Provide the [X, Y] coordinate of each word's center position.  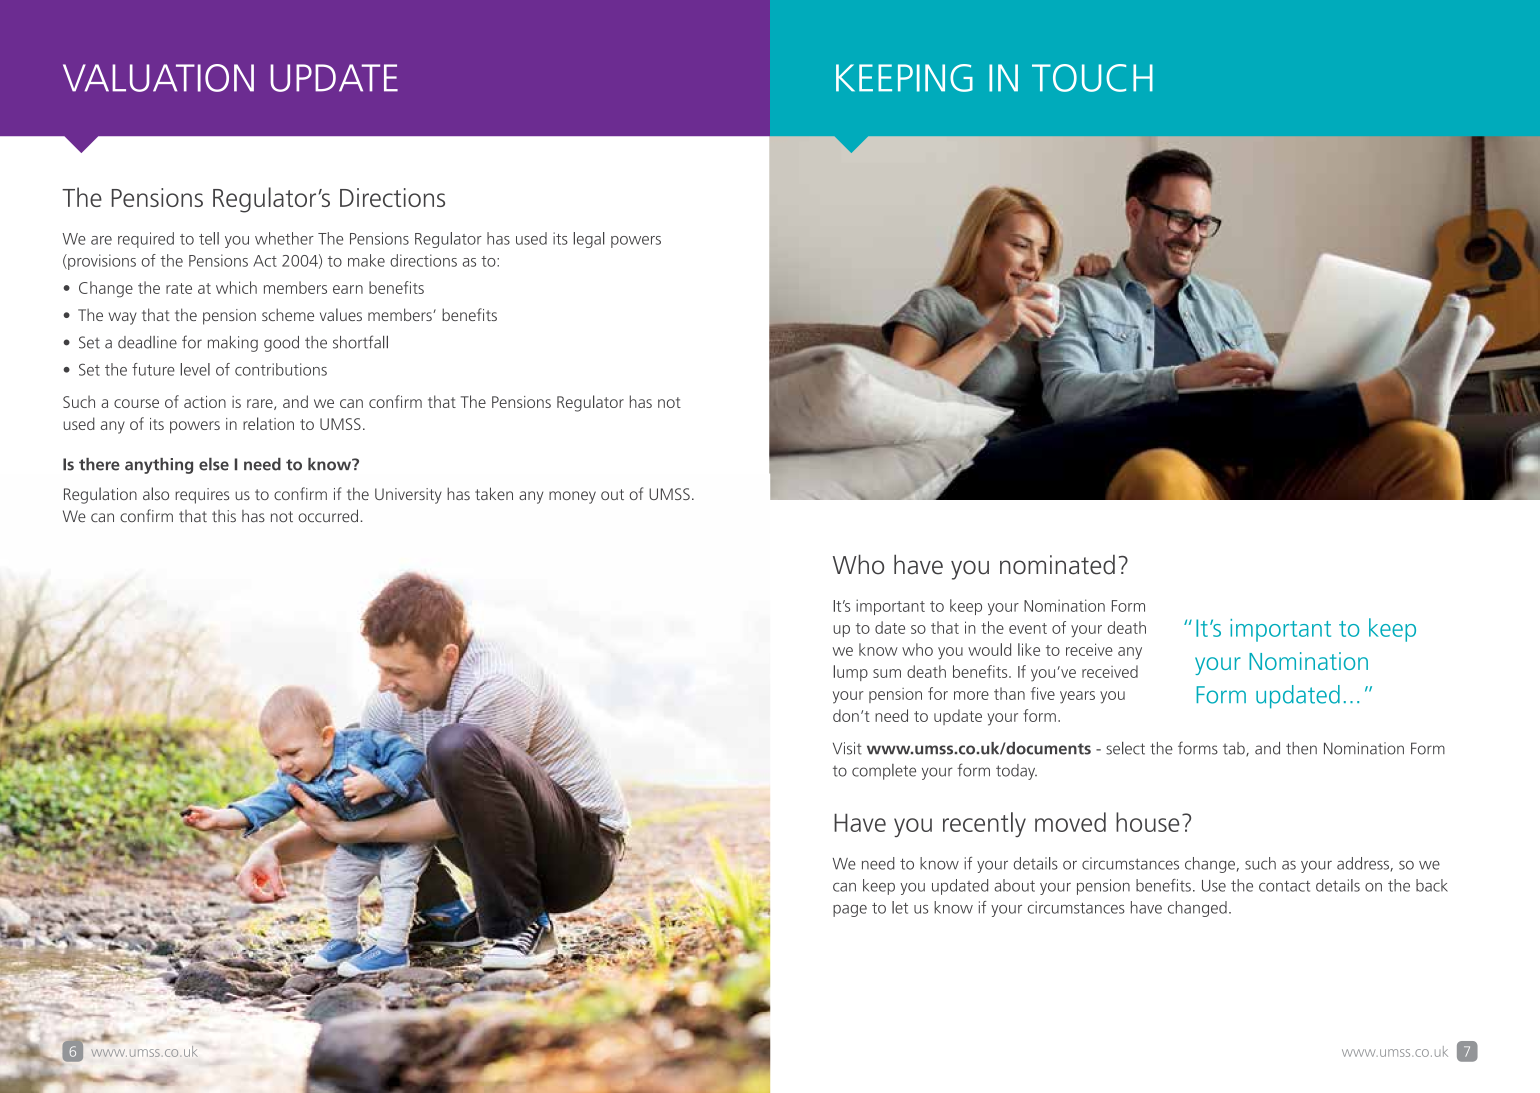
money [572, 497]
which [236, 287]
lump [851, 673]
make [366, 260]
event [1028, 628]
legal [589, 240]
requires [202, 496]
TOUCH [1092, 78]
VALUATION [158, 78]
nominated [1057, 565]
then [1301, 748]
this [224, 516]
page [850, 911]
